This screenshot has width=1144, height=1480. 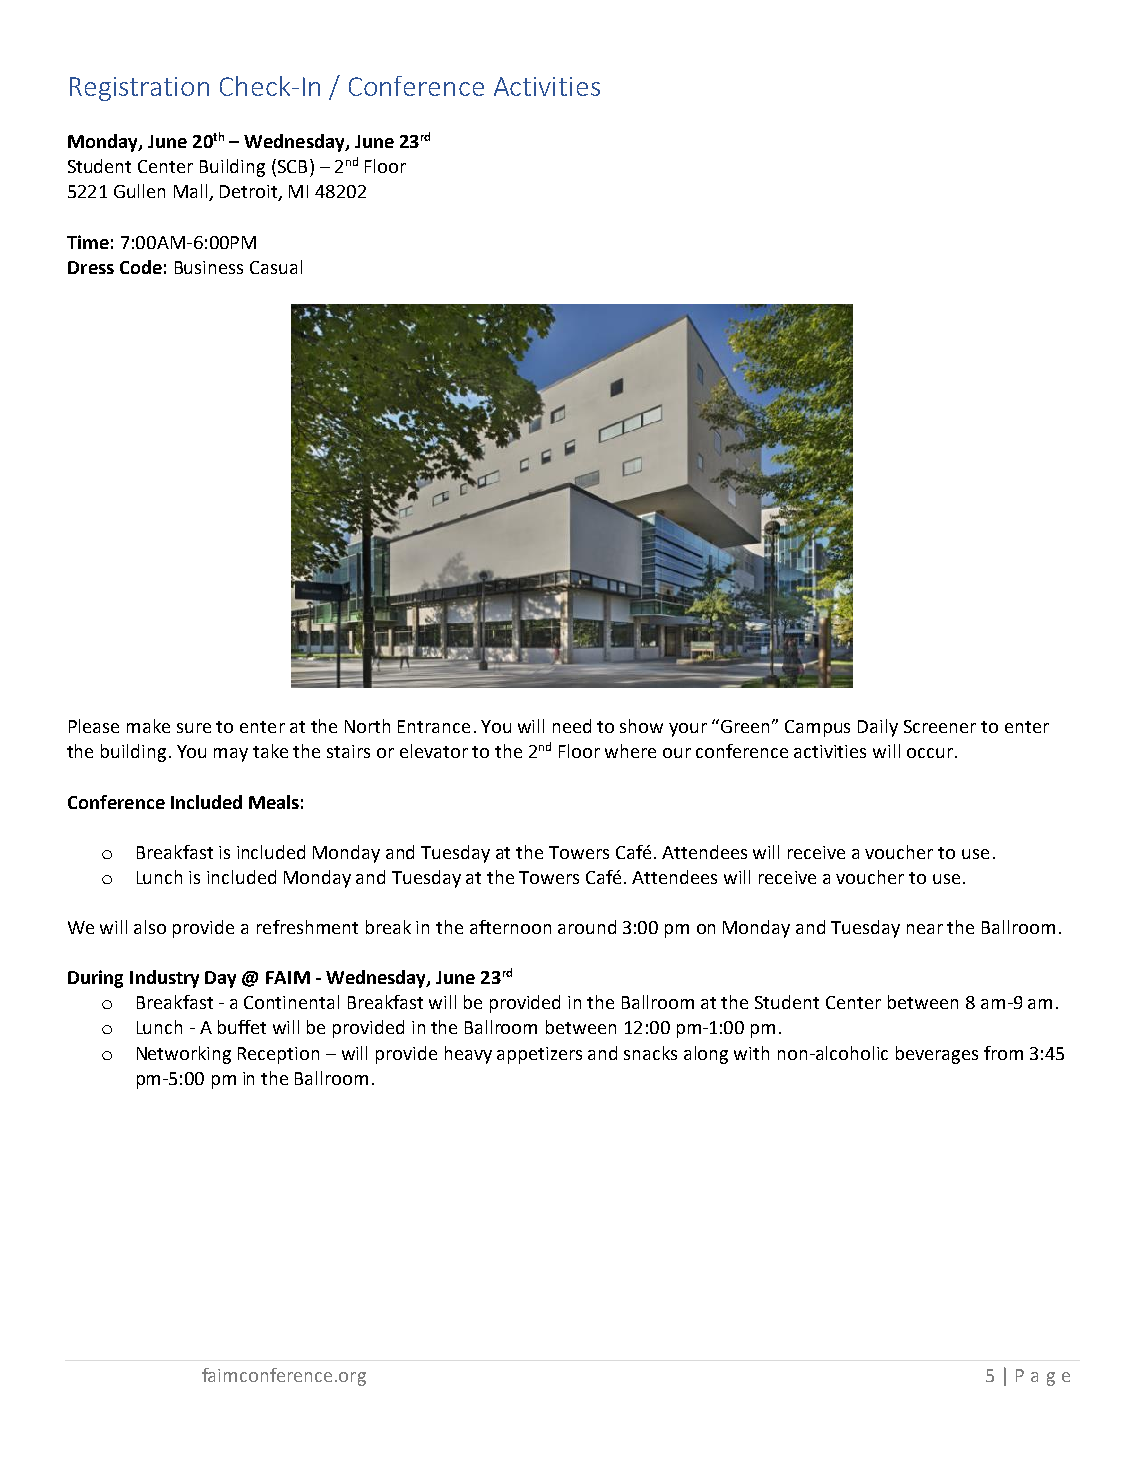 I want to click on Business, so click(x=209, y=267).
